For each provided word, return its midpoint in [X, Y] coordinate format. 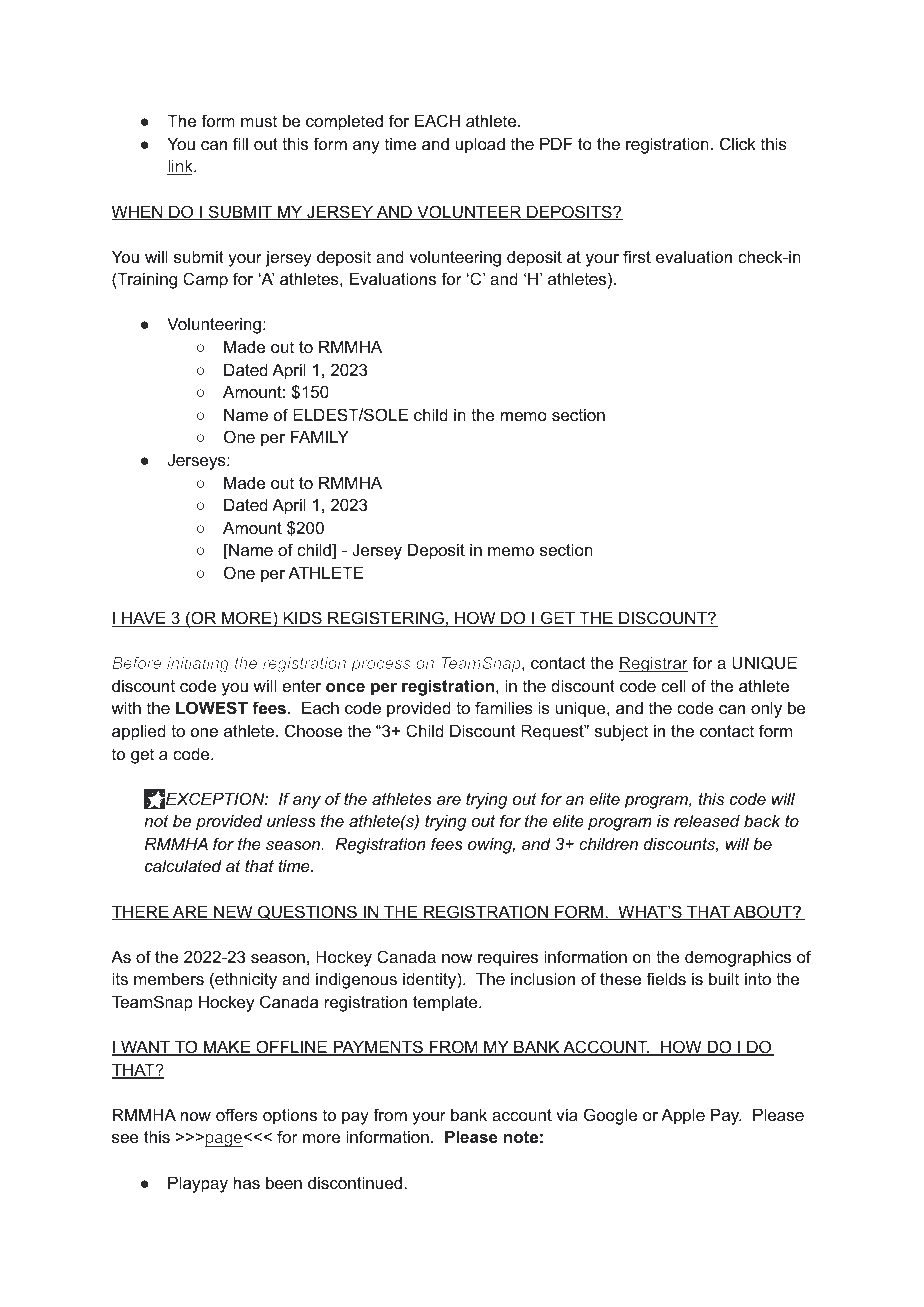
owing [491, 846]
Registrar [653, 665]
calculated [183, 865]
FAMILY [320, 436]
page [225, 1140]
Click [738, 143]
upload [480, 145]
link [181, 167]
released [707, 820]
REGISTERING [386, 619]
